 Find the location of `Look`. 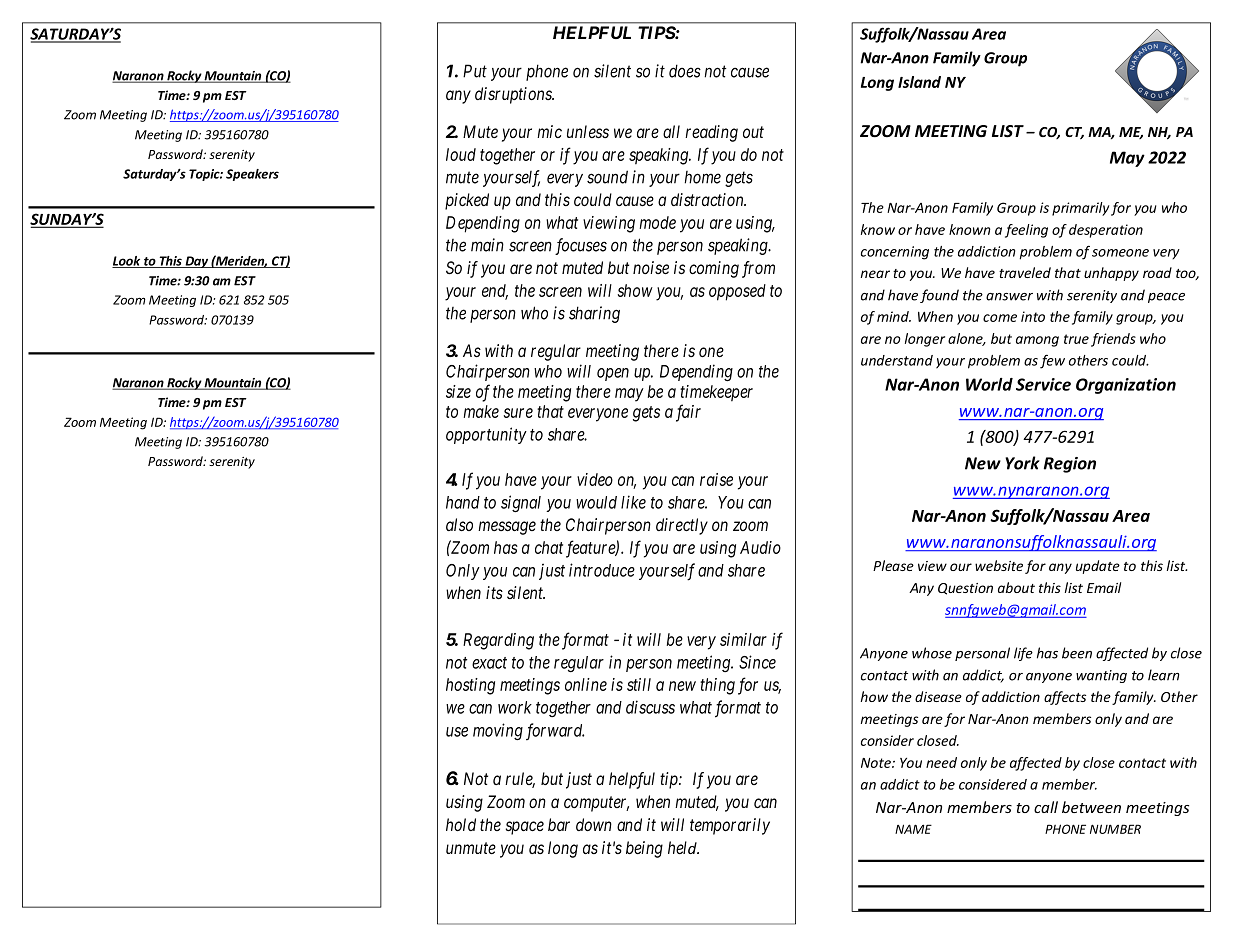

Look is located at coordinates (127, 262).
